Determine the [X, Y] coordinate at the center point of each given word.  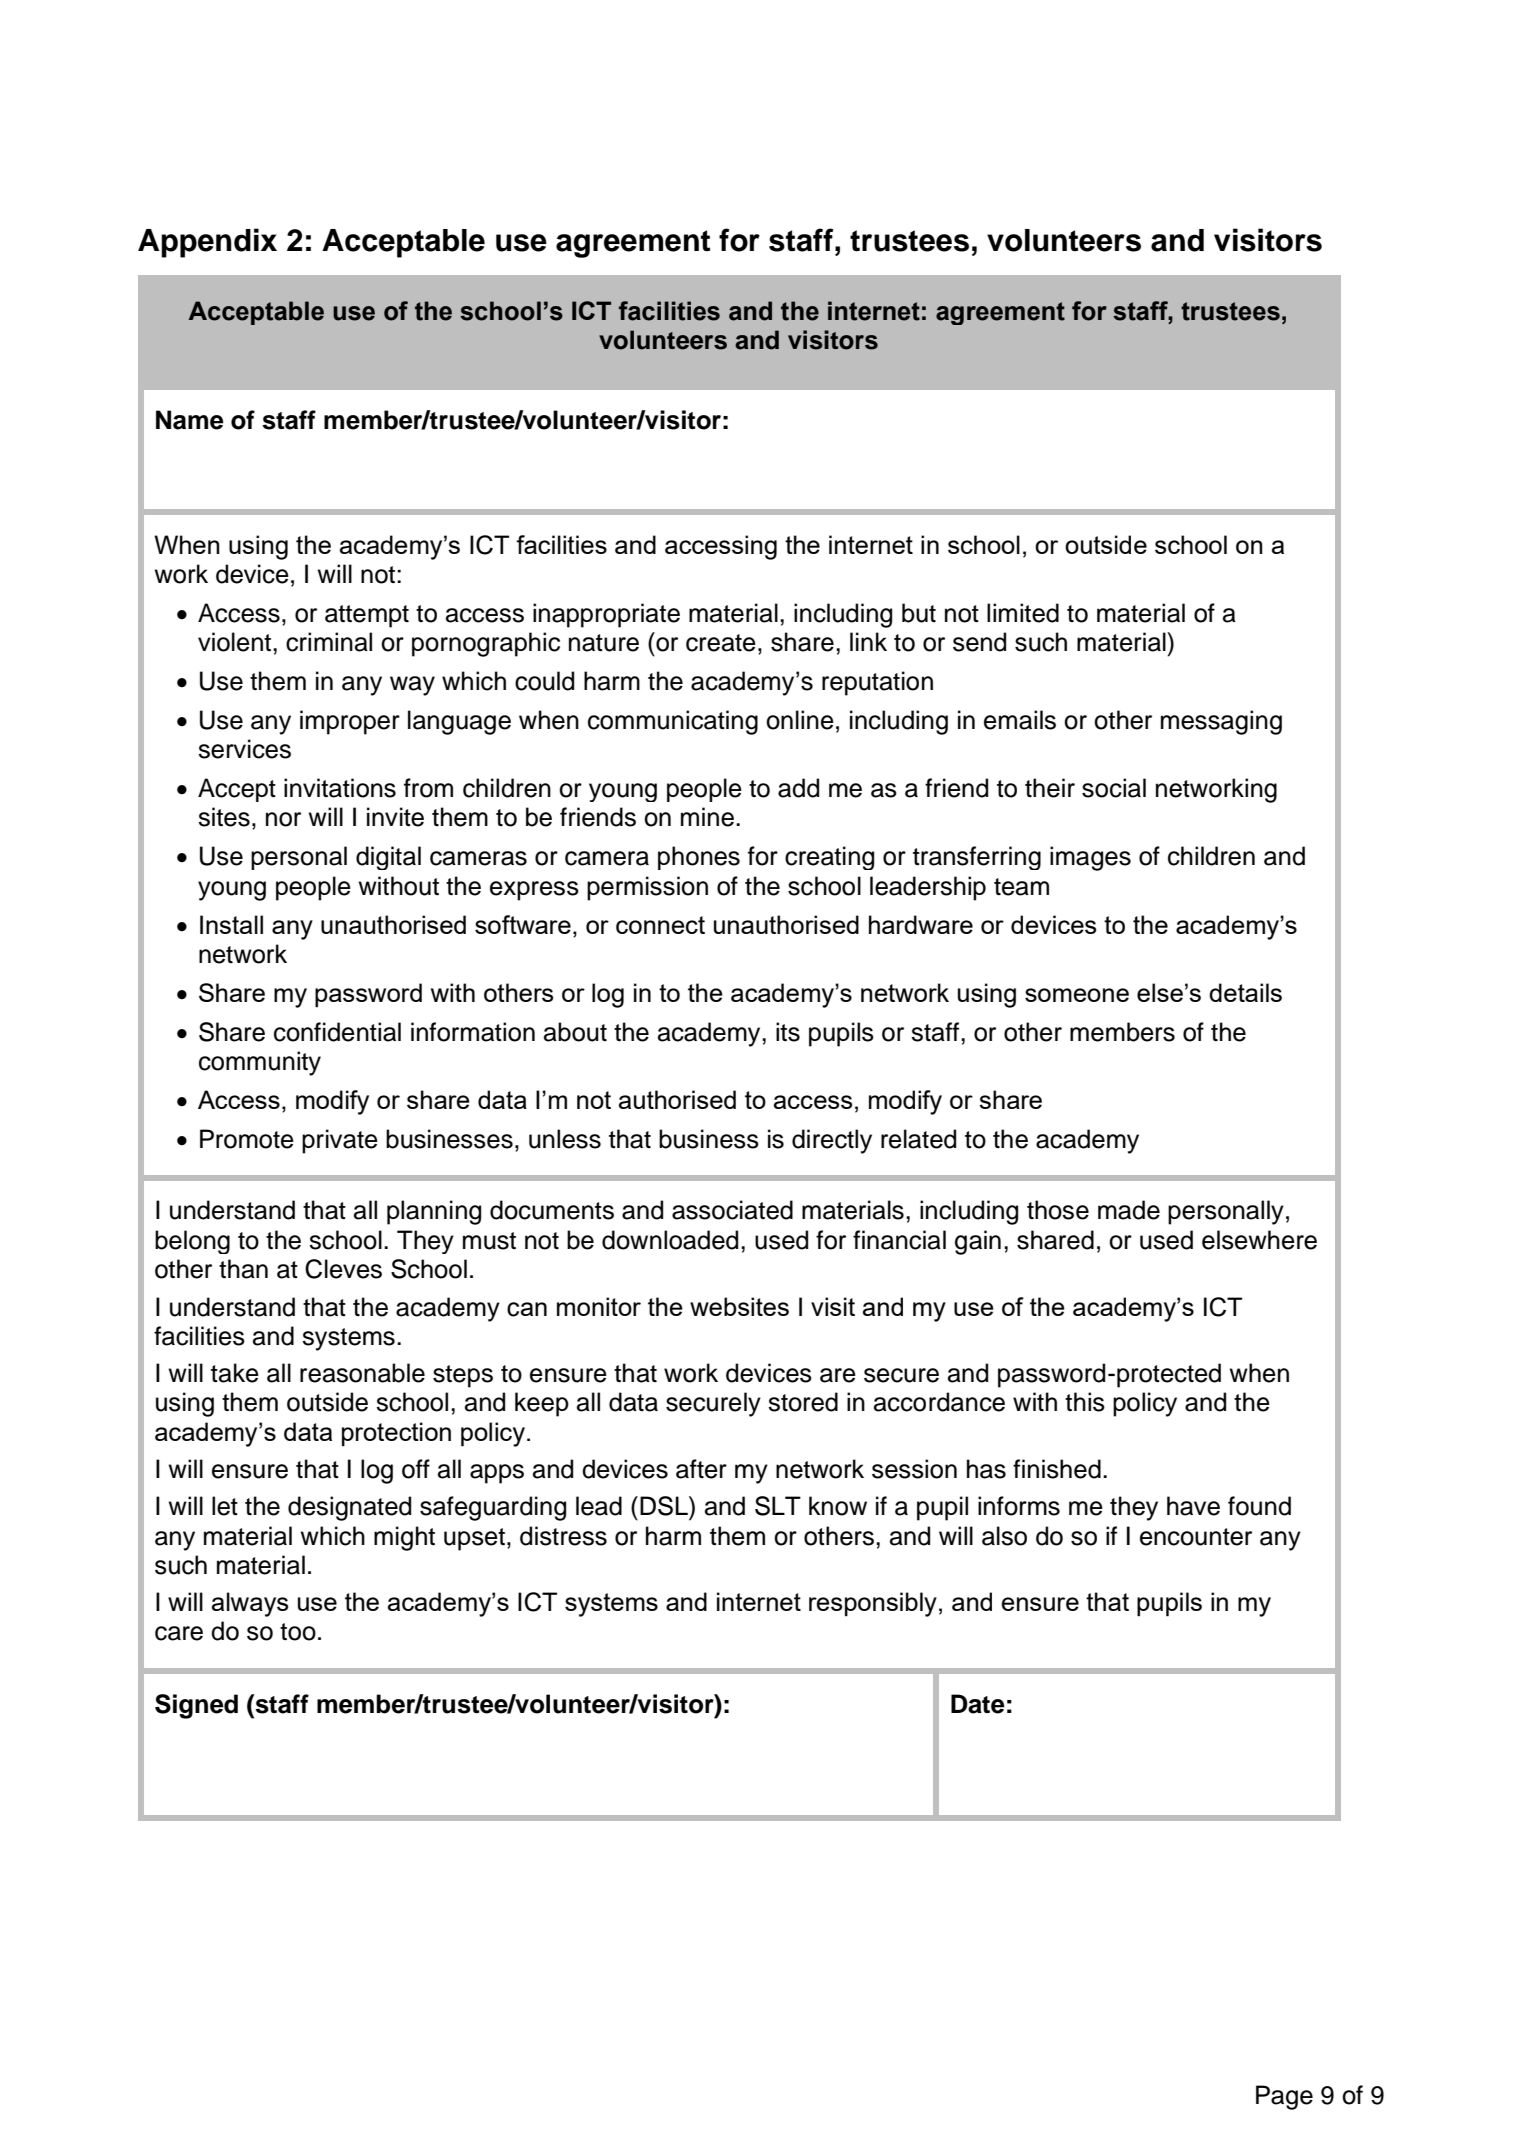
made [1129, 1210]
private [340, 1141]
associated [732, 1210]
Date [978, 1704]
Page [1284, 2097]
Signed [196, 1706]
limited [1023, 613]
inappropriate [606, 615]
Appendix [207, 243]
